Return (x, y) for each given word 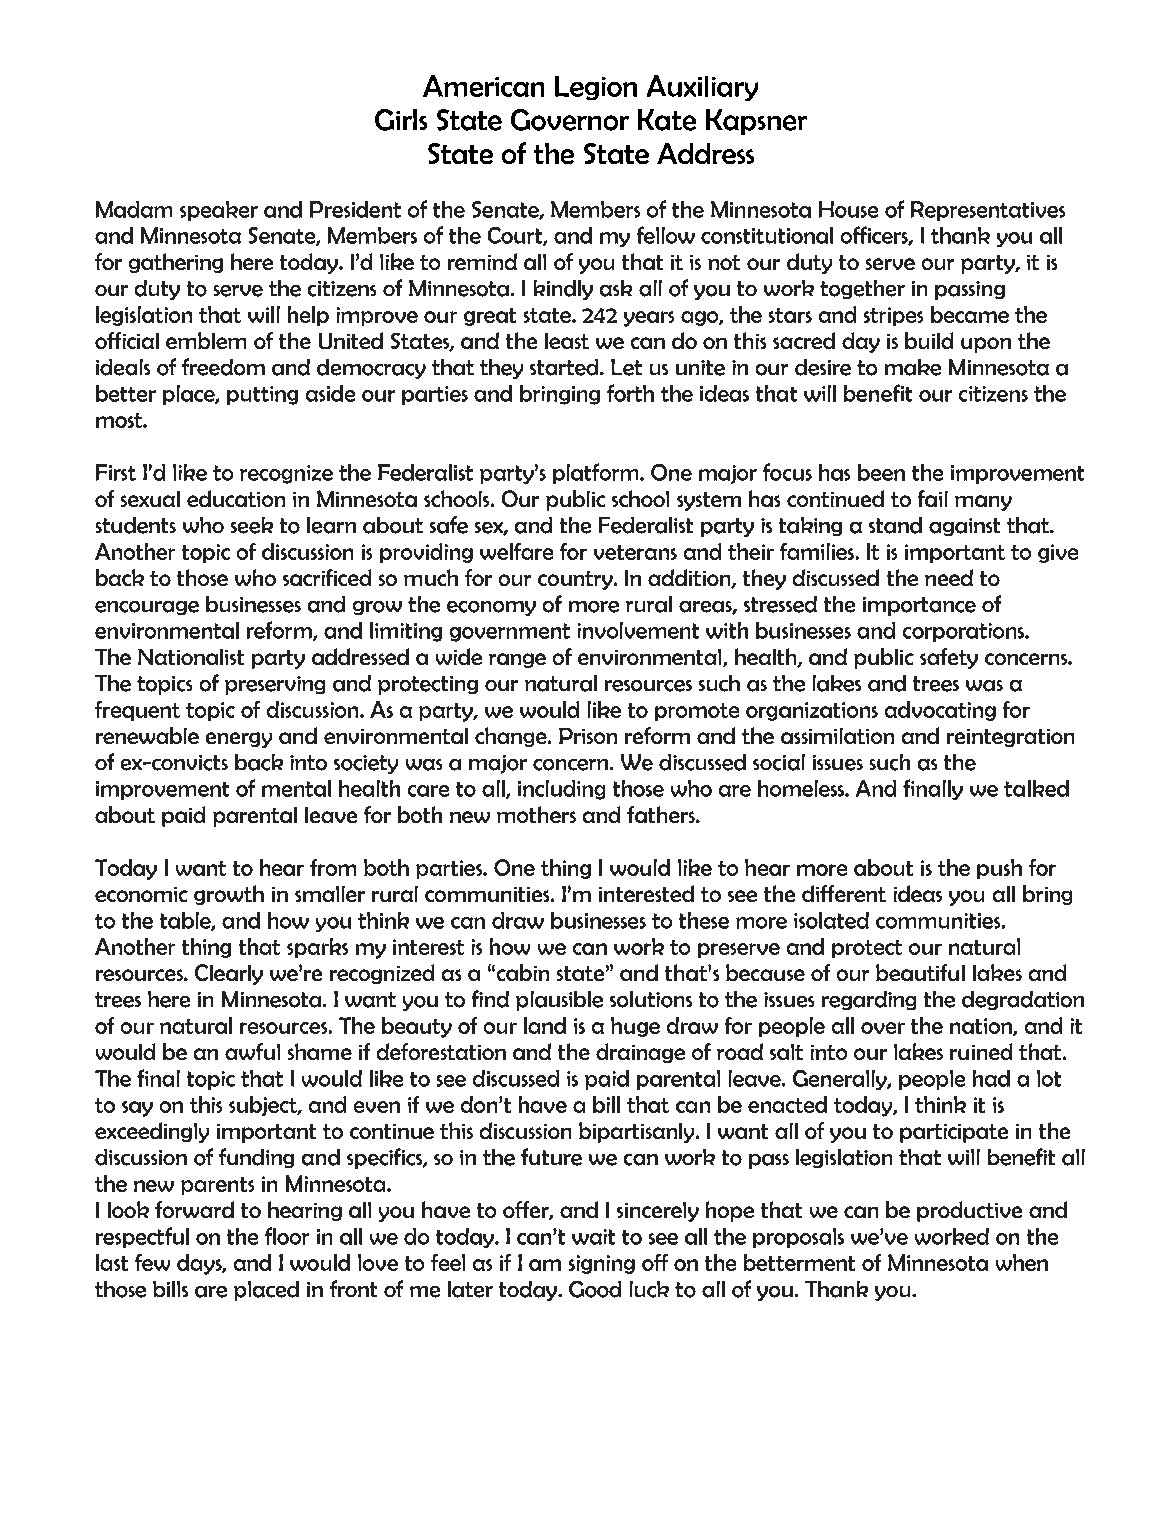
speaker (219, 211)
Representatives (988, 211)
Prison (588, 736)
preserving (275, 685)
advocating (940, 711)
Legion (596, 88)
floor (287, 1236)
